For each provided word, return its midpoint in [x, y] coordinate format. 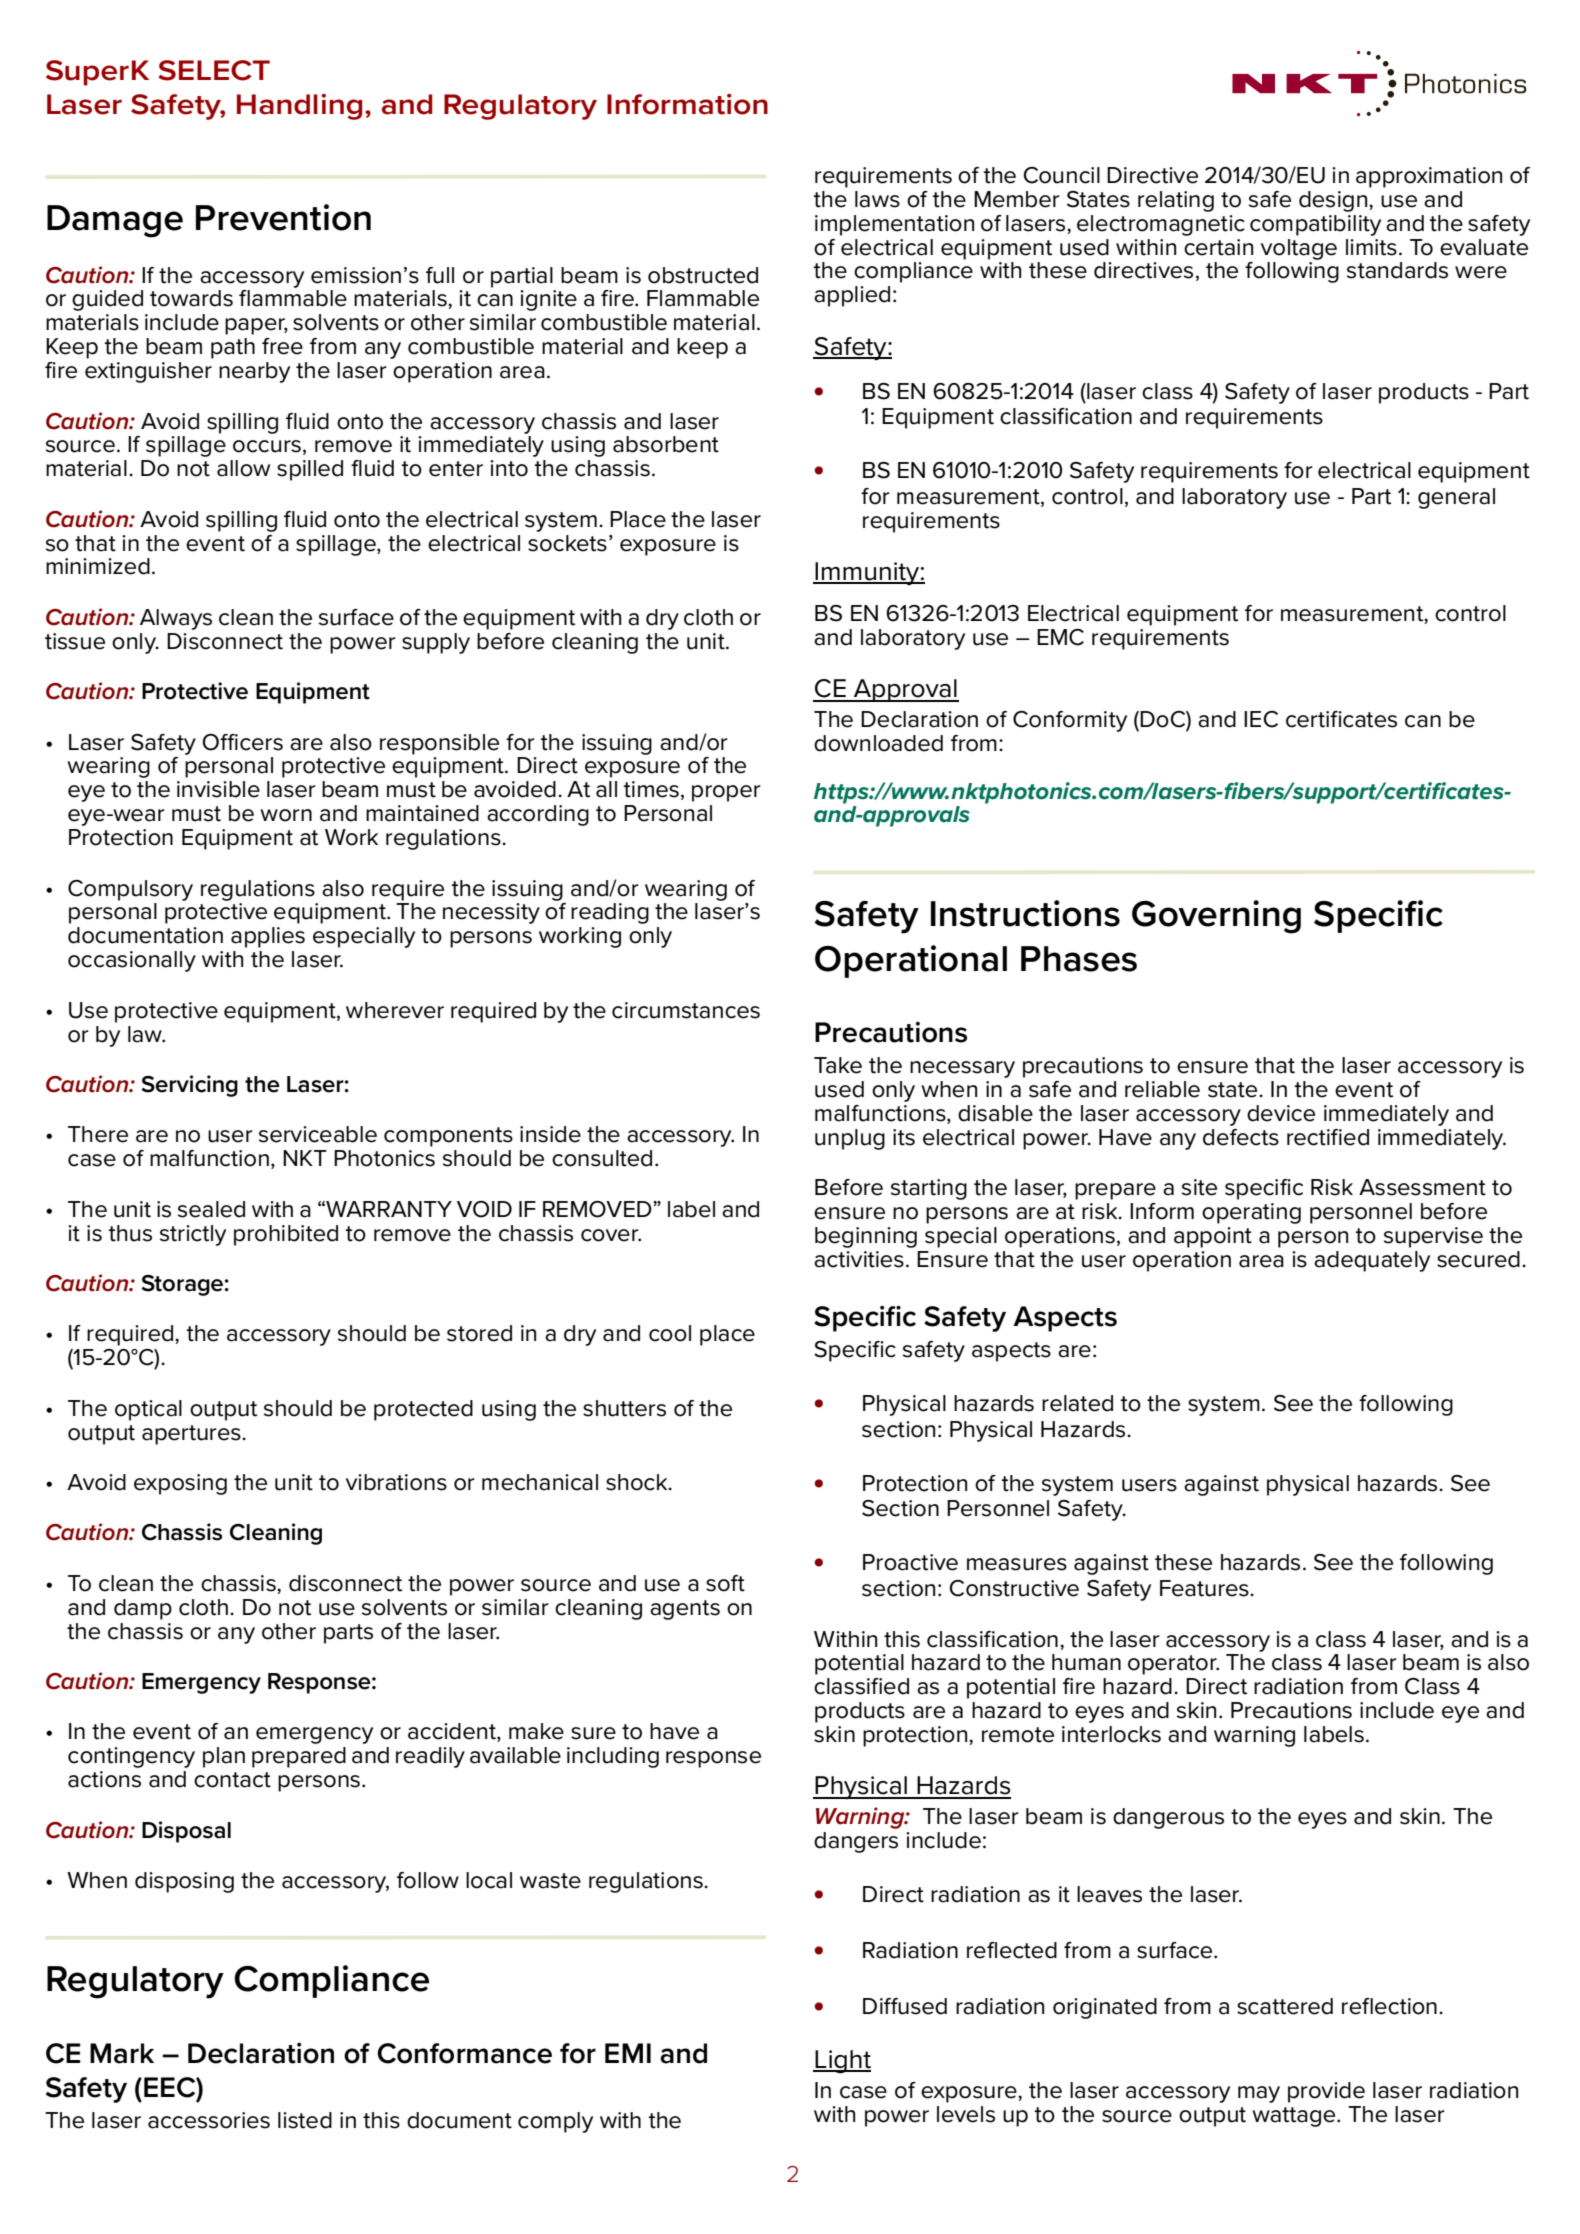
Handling [299, 107]
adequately [1372, 1261]
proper [726, 793]
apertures [192, 1435]
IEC [1261, 719]
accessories [209, 2120]
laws [877, 199]
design [1334, 201]
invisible [218, 789]
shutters [624, 1408]
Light [842, 2062]
